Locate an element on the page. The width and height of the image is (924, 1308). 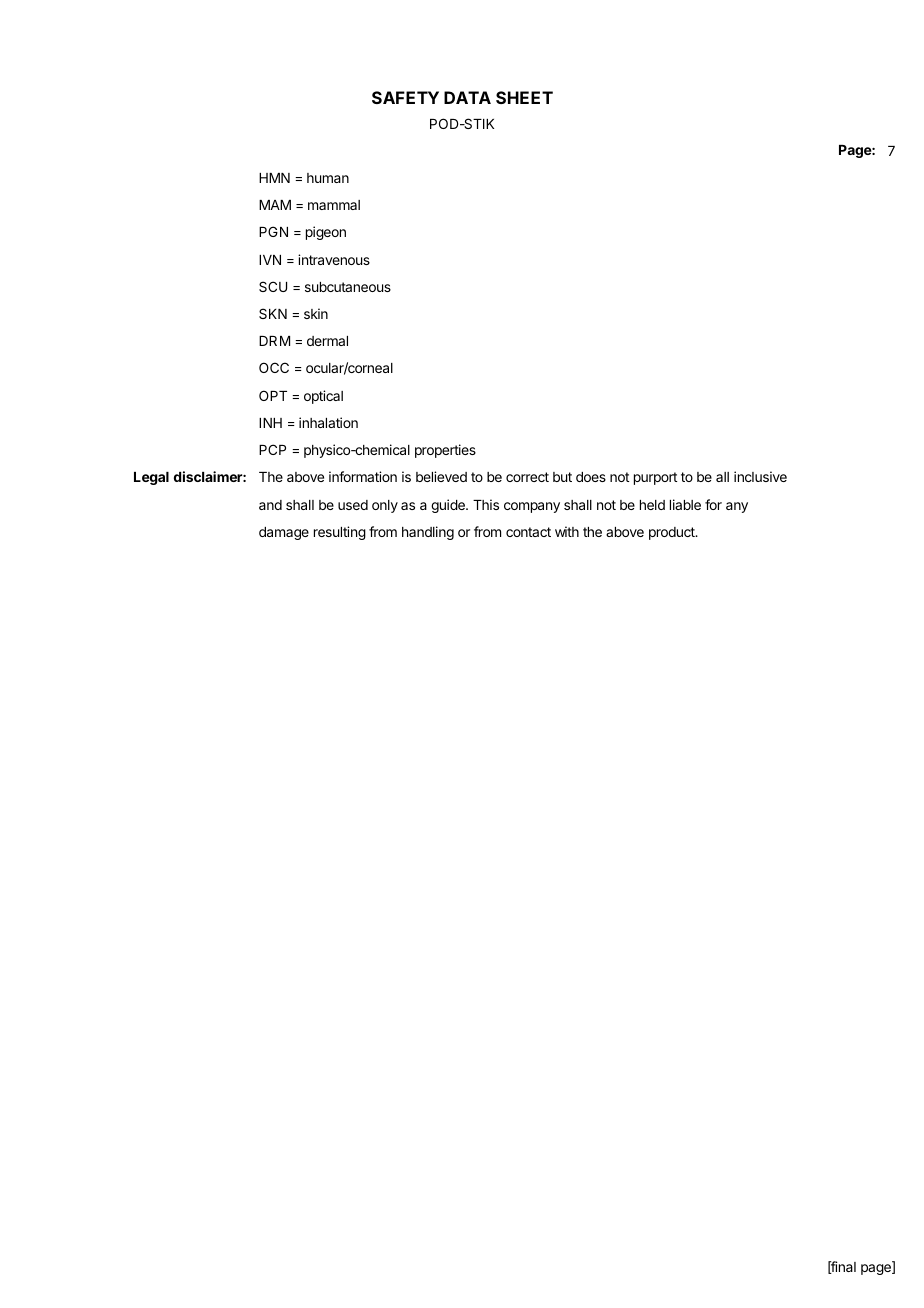
DATA is located at coordinates (467, 97).
